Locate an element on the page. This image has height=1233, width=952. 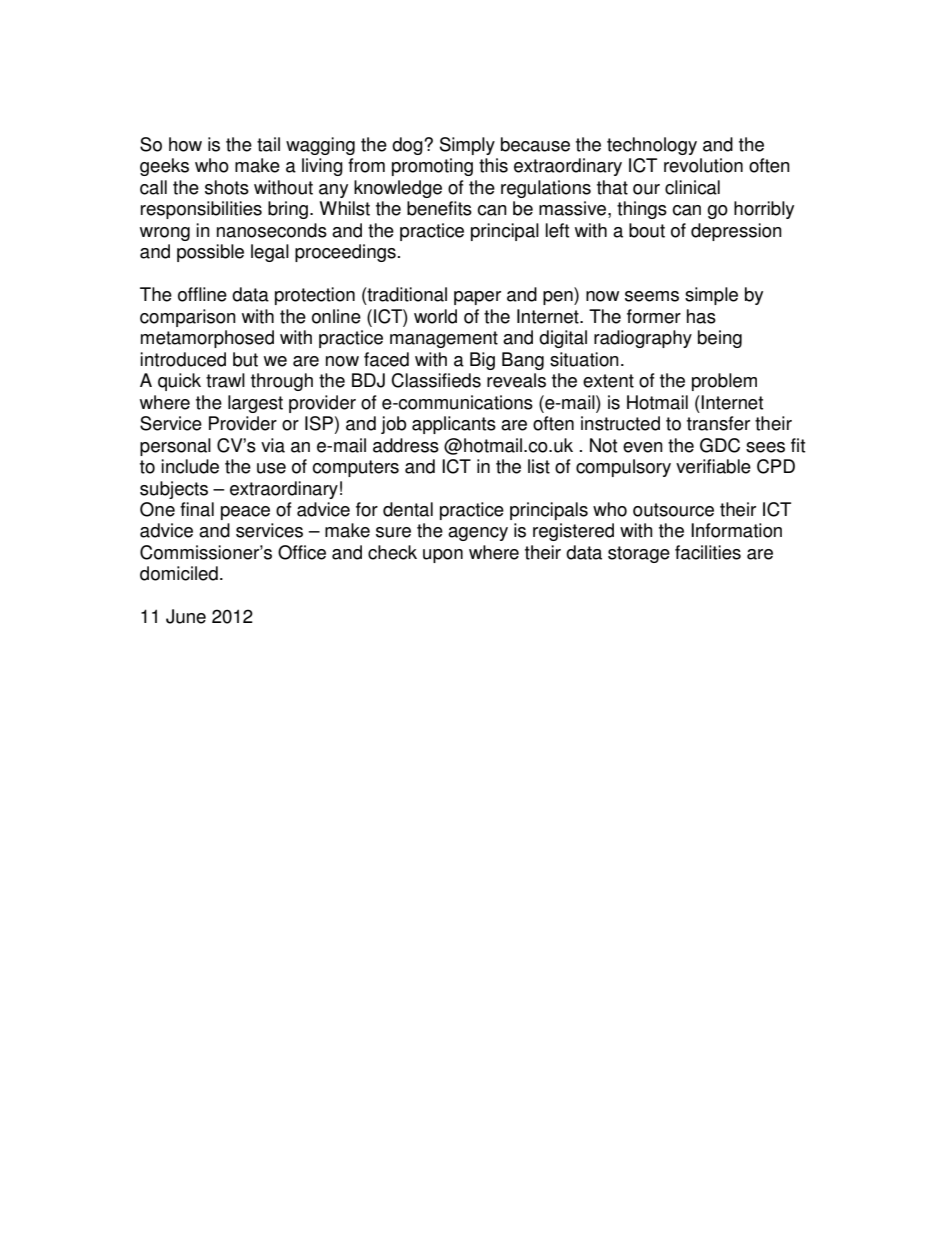
possible is located at coordinates (210, 253).
